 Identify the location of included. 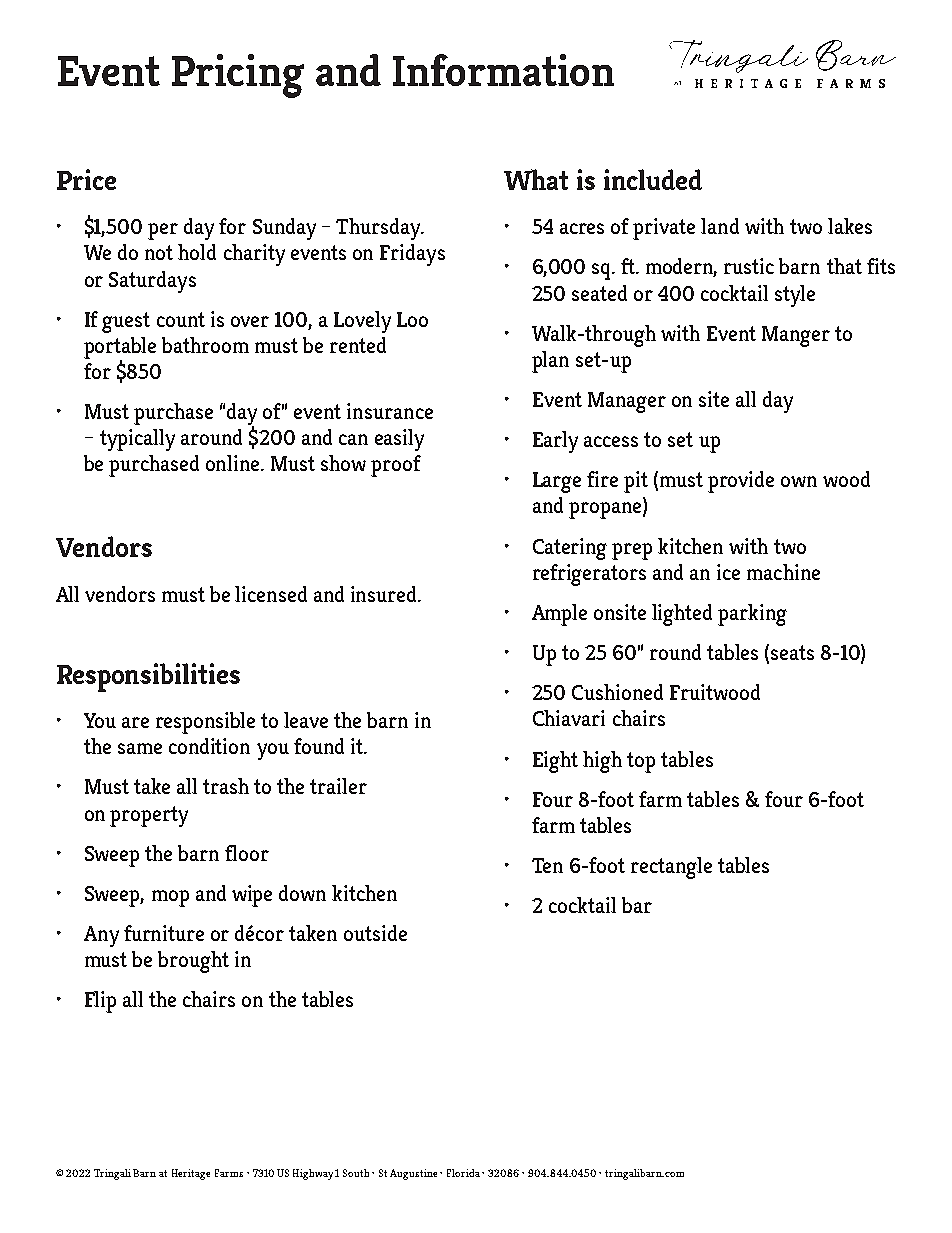
(653, 179).
